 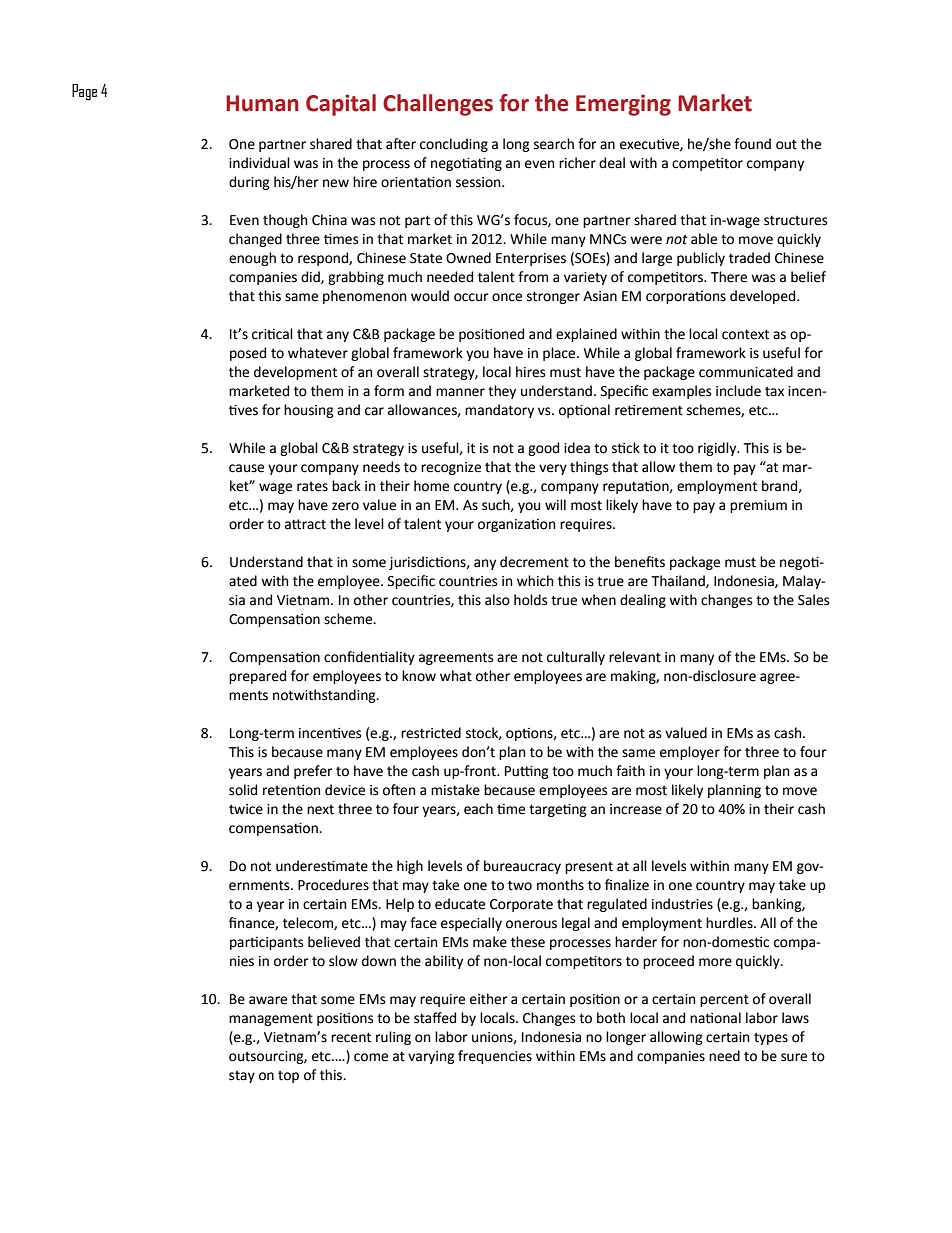 I want to click on varying, so click(x=431, y=1057).
